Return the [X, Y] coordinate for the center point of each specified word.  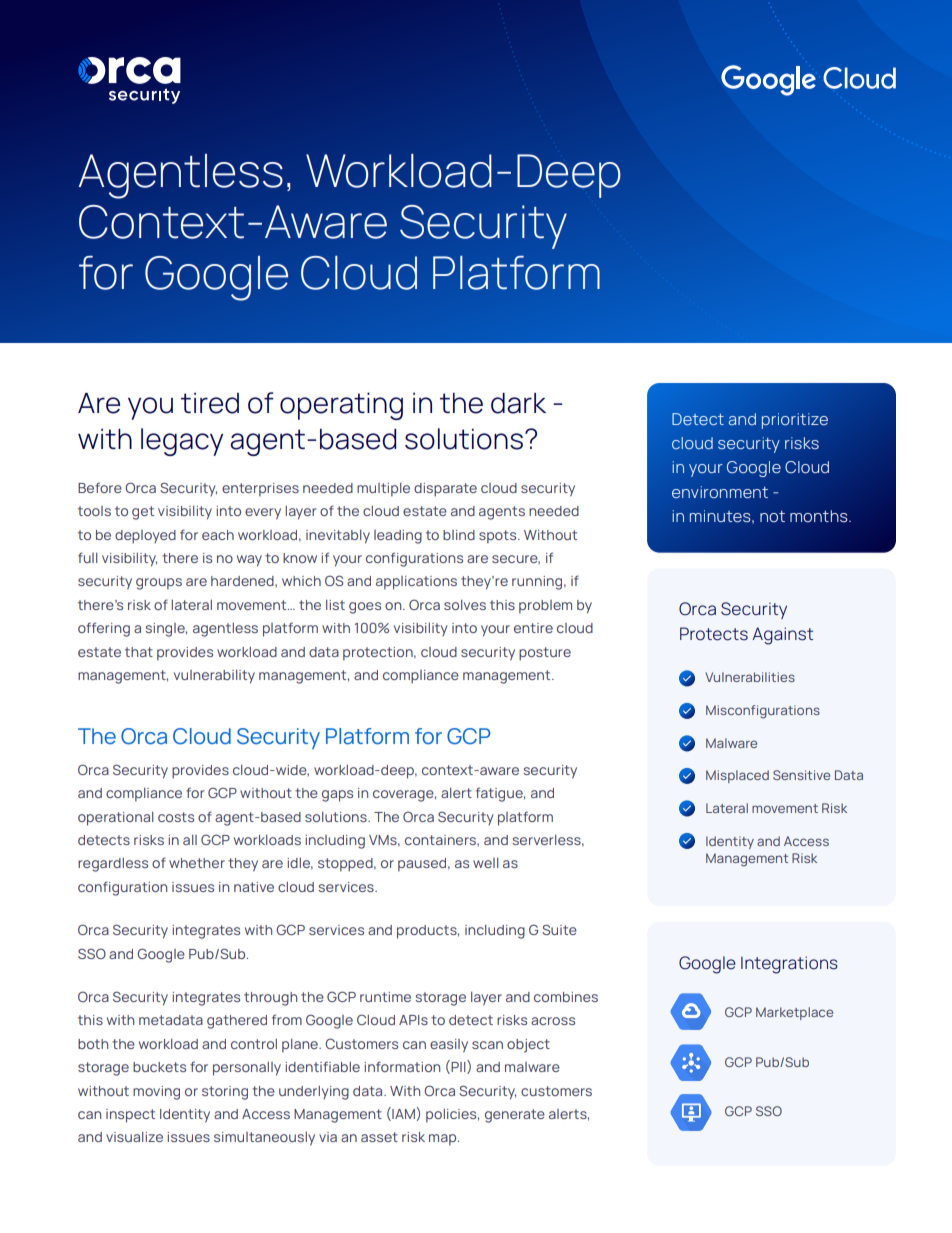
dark [518, 403]
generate [515, 1116]
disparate [445, 490]
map [444, 1140]
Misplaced [737, 776]
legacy [182, 442]
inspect [130, 1116]
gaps [337, 796]
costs [176, 817]
